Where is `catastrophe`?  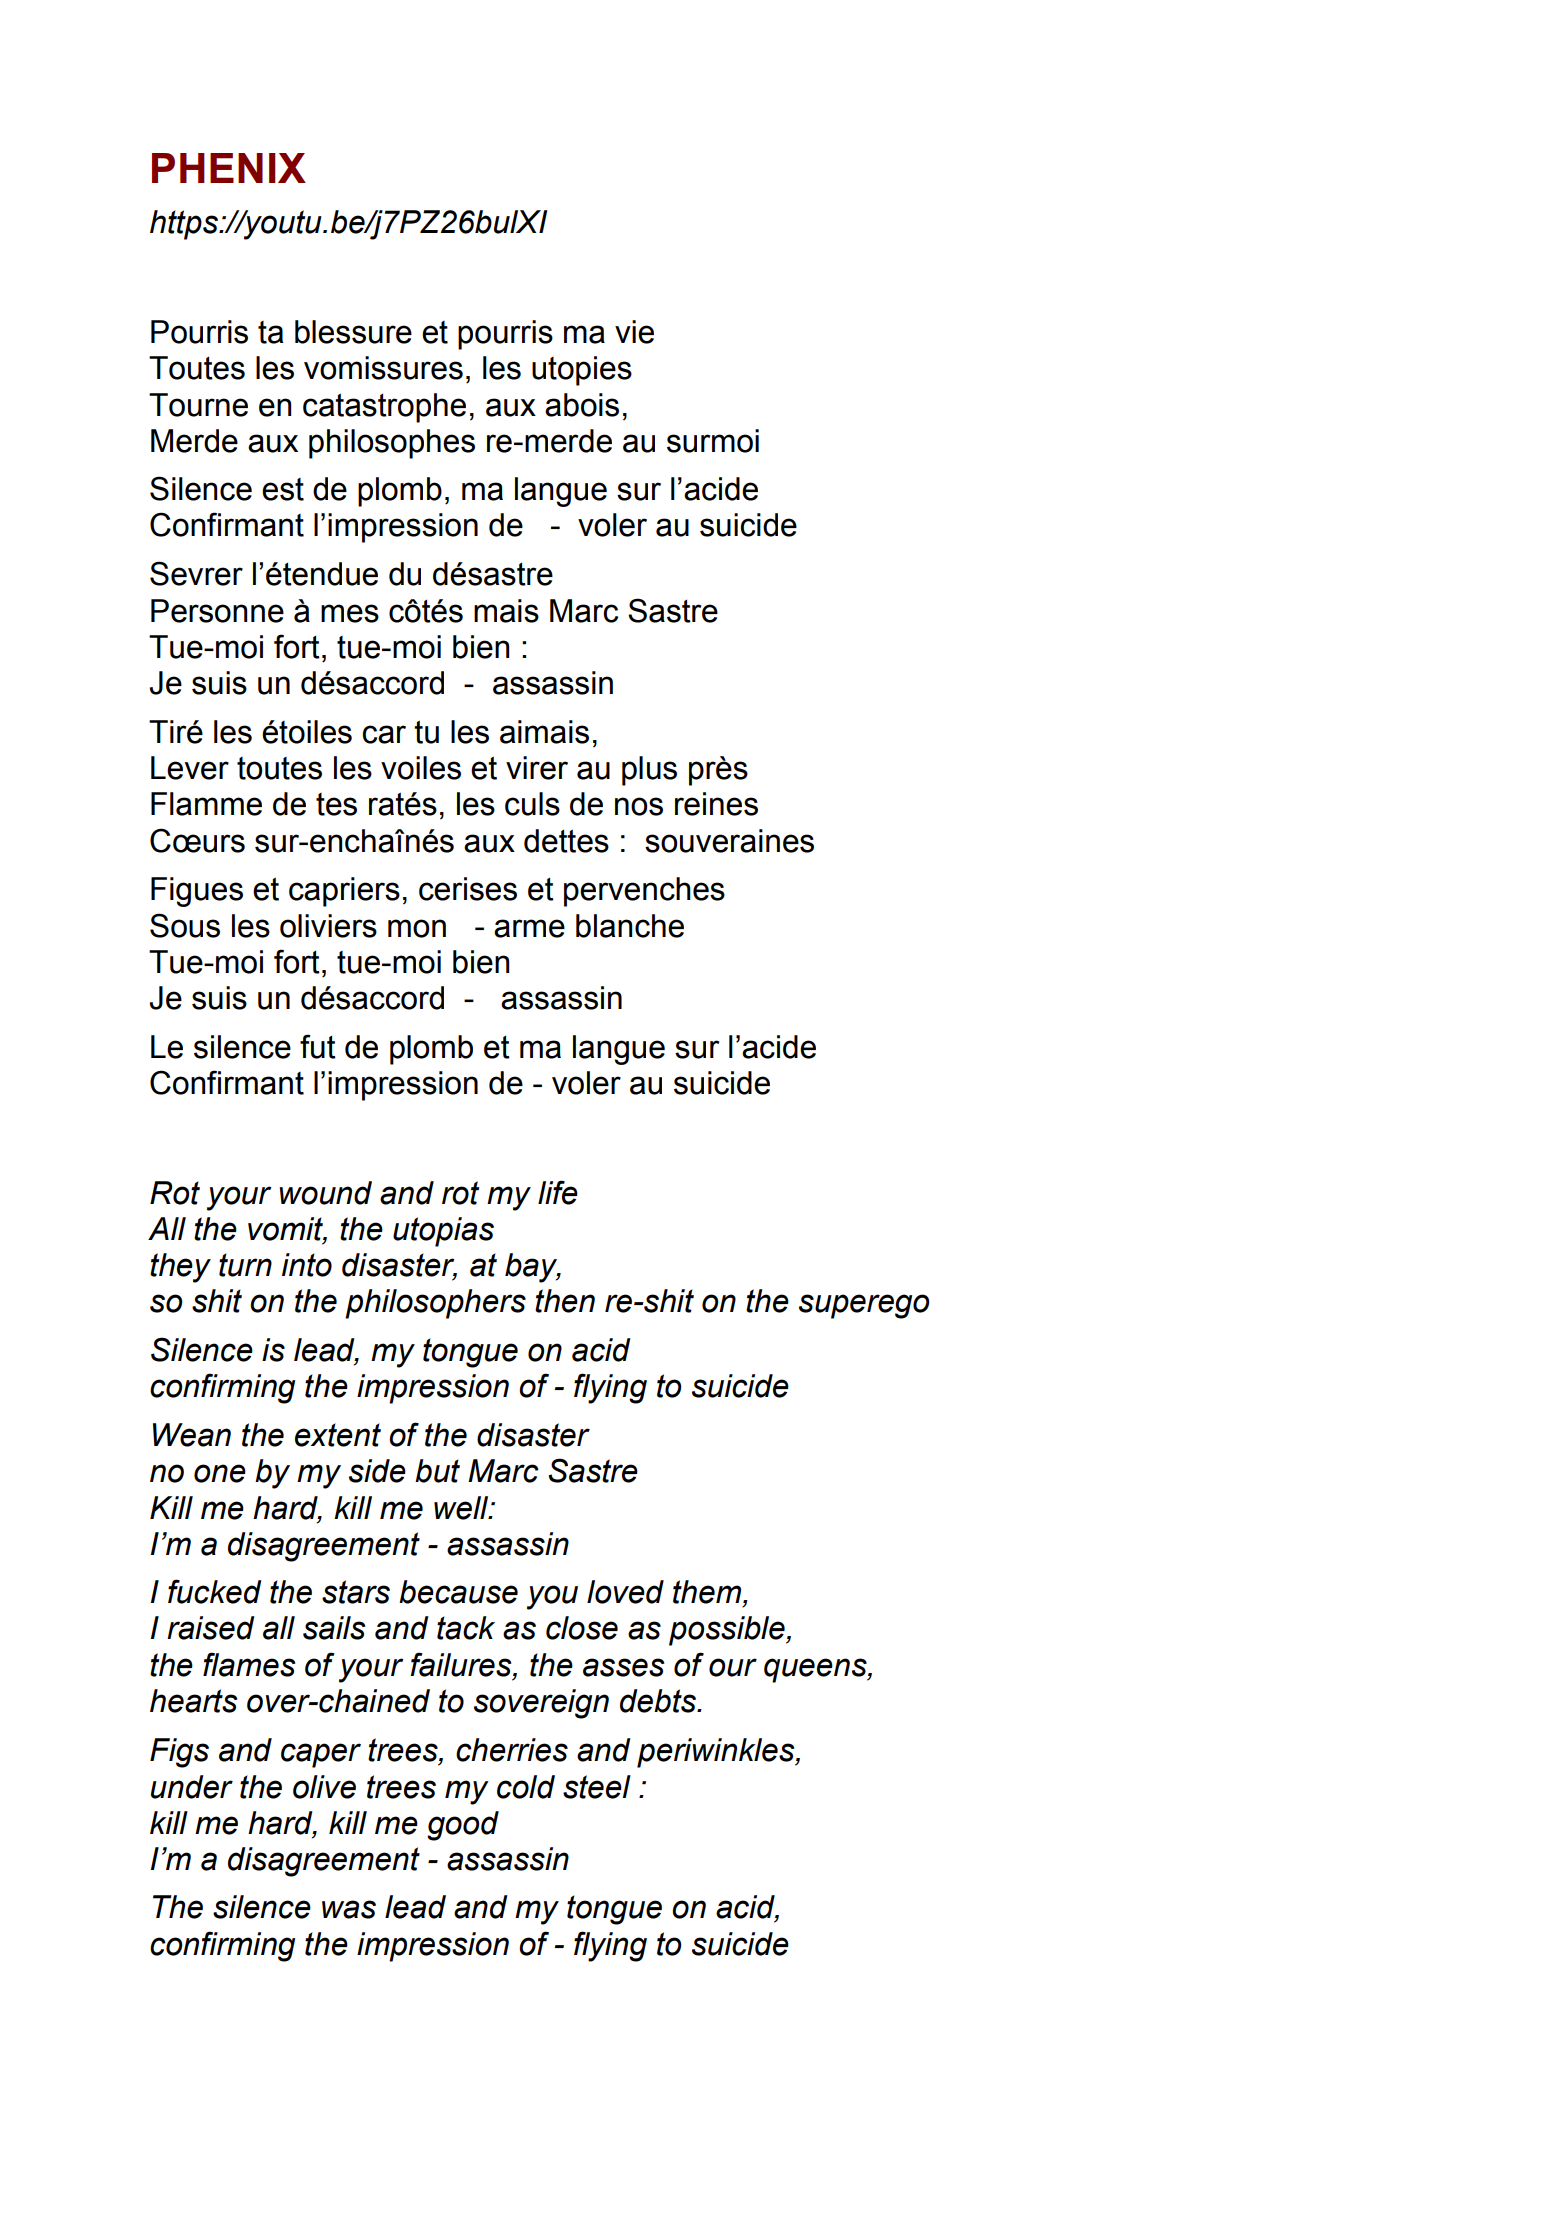
catastrophe is located at coordinates (384, 408).
